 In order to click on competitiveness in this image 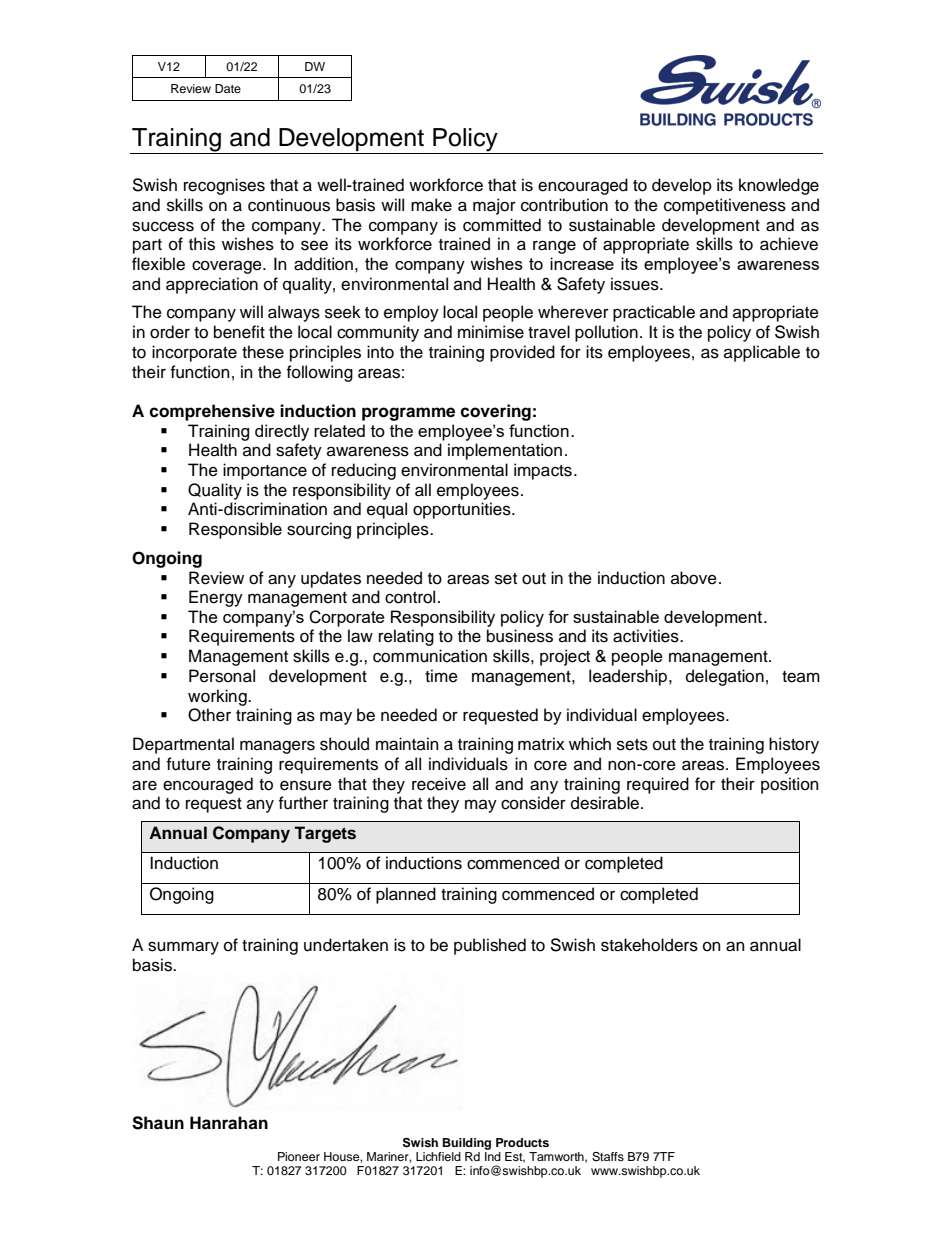, I will do `click(725, 206)`.
